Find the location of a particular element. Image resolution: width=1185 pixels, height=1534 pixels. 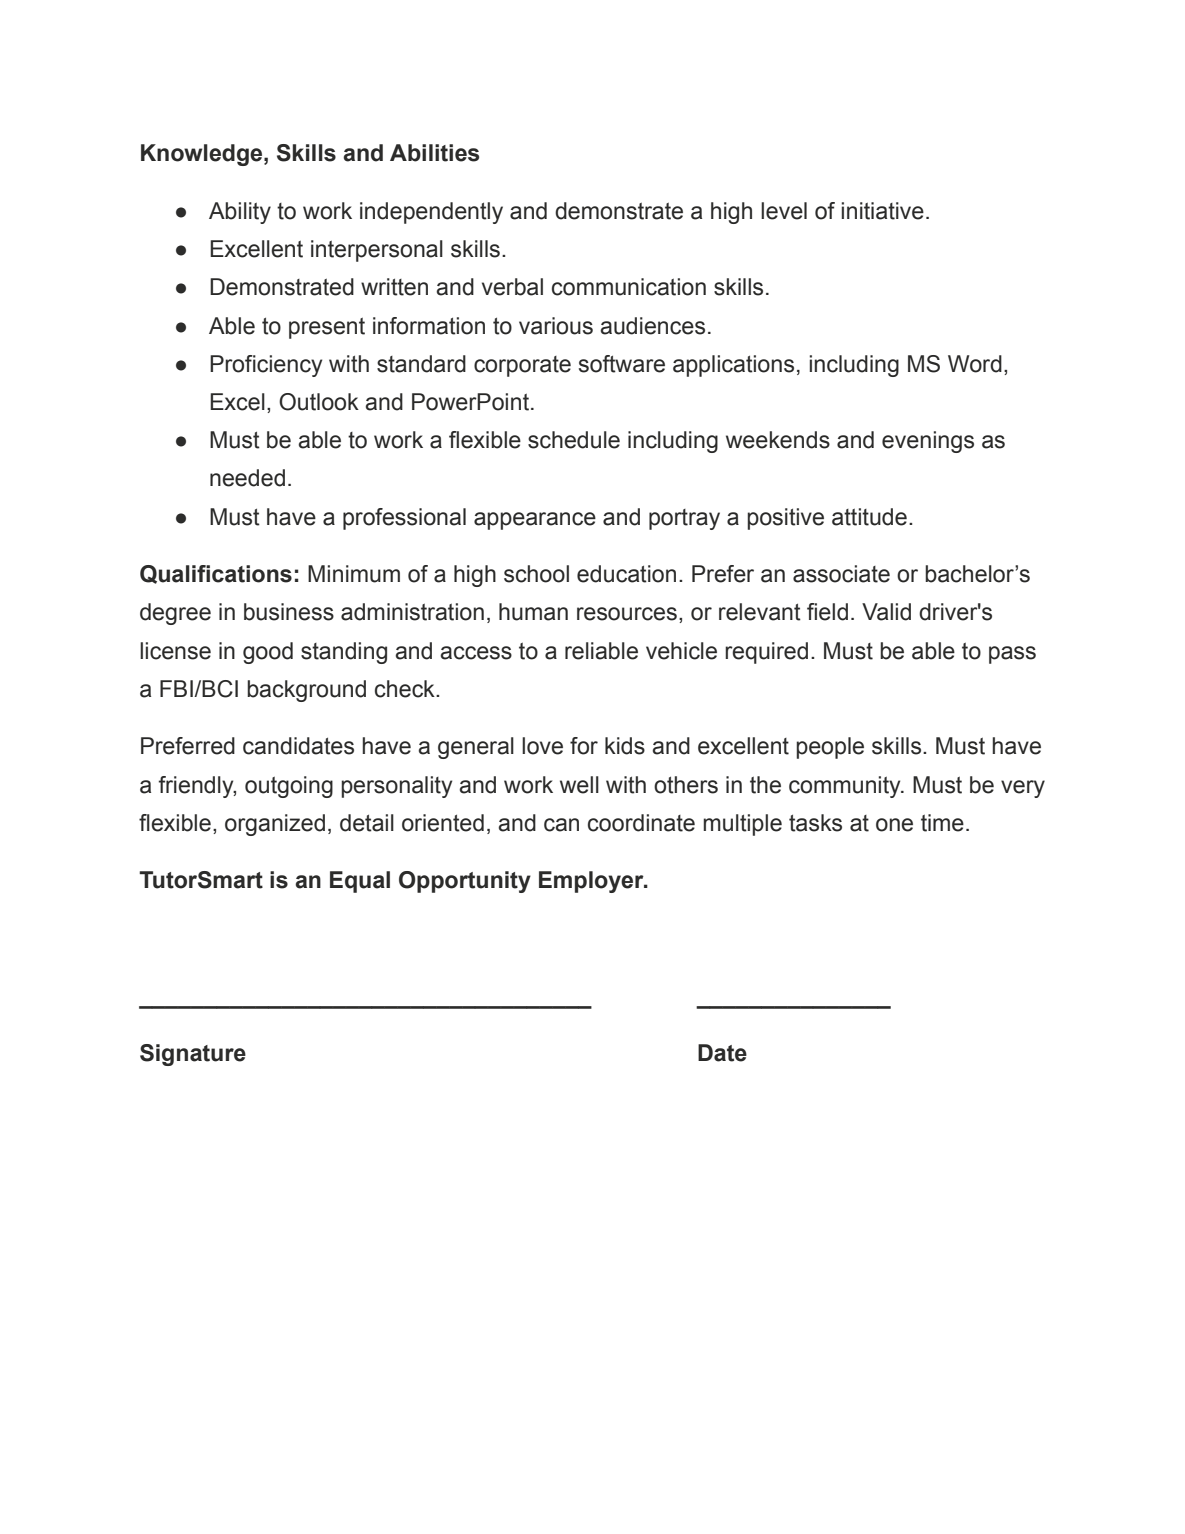

initiative is located at coordinates (883, 211).
